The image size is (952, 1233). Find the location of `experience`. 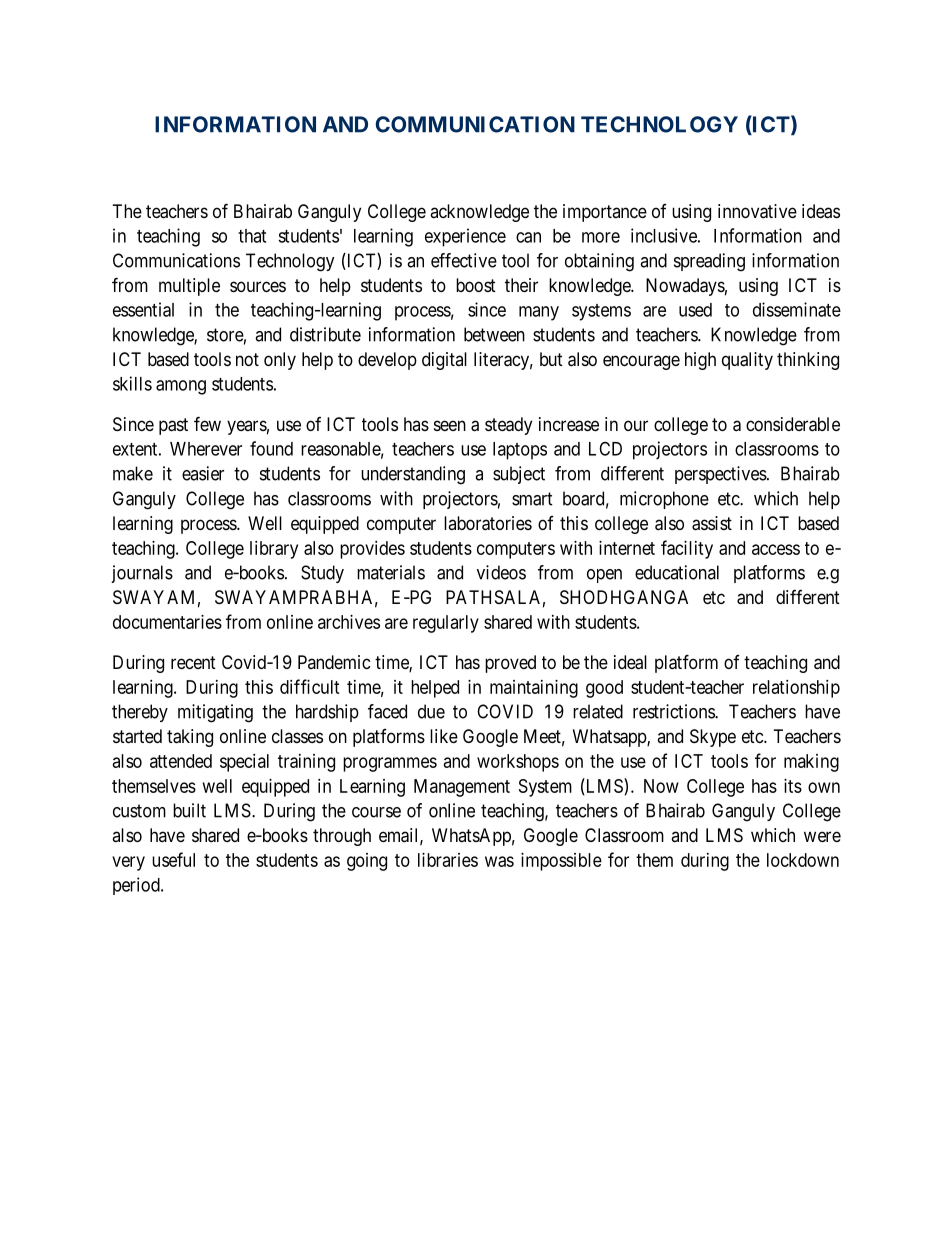

experience is located at coordinates (465, 237).
